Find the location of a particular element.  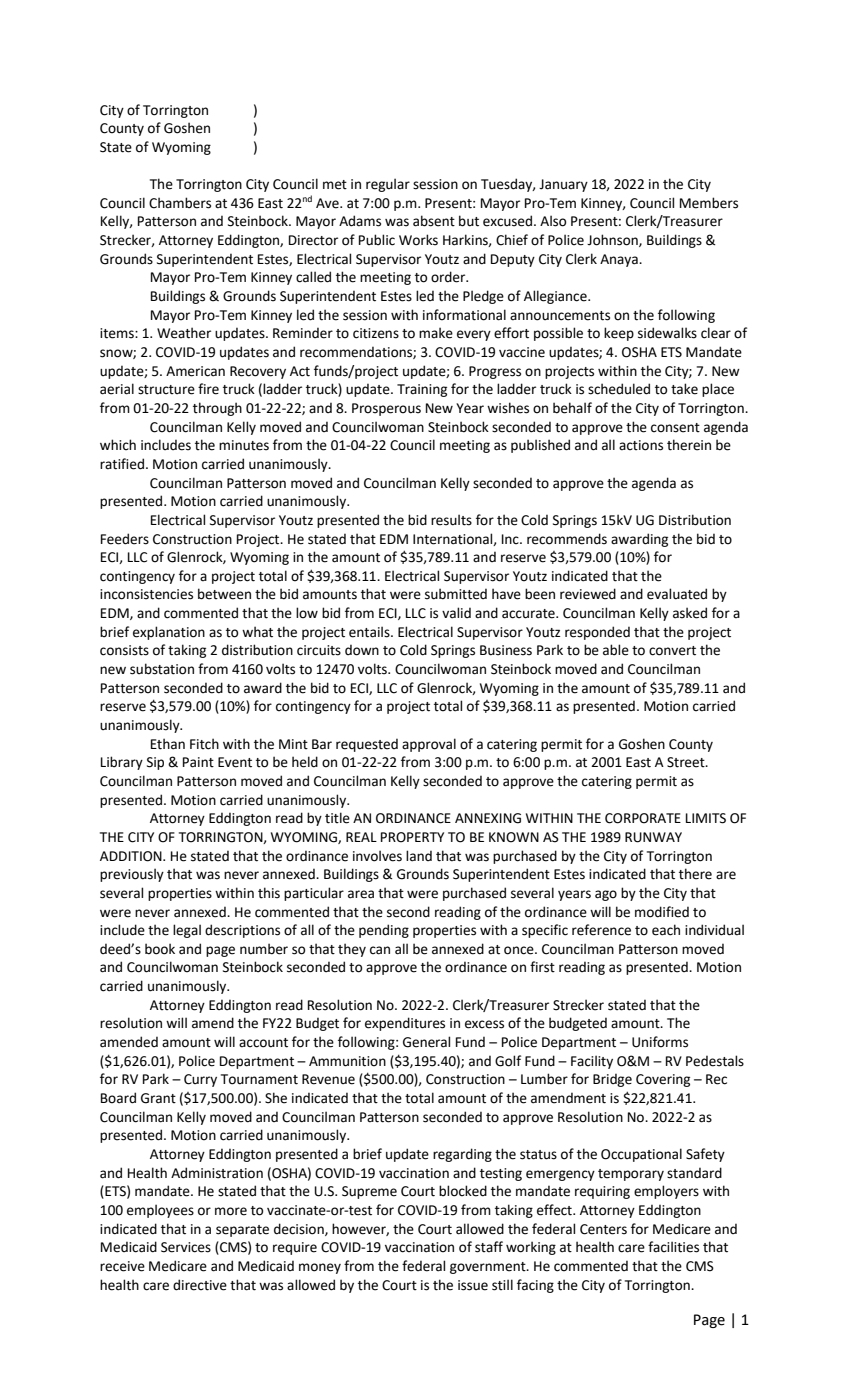

Street is located at coordinates (687, 762).
